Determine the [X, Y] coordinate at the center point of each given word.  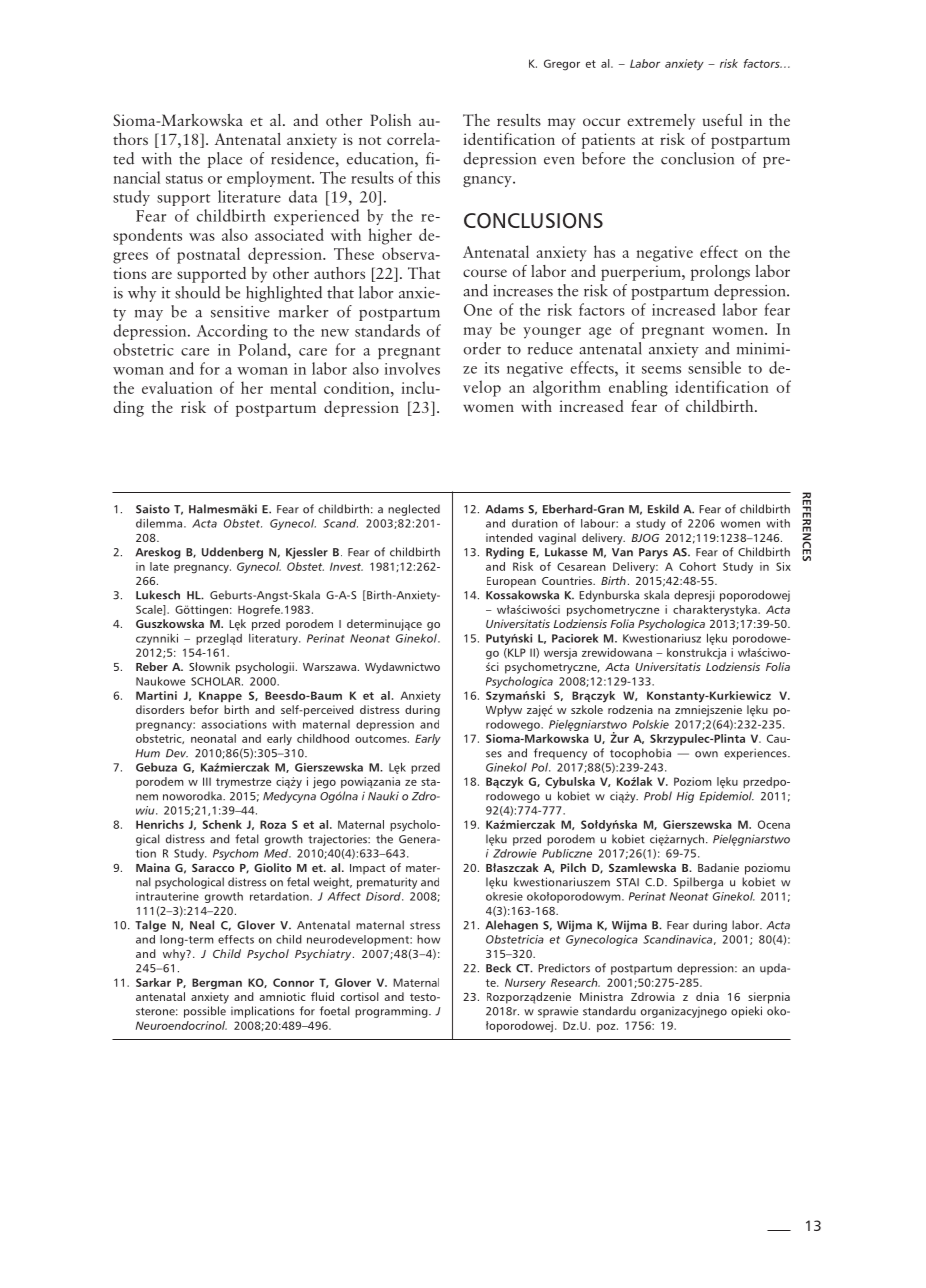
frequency [560, 754]
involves [412, 368]
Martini [156, 695]
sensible [714, 367]
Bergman [217, 984]
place [225, 160]
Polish [390, 120]
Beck [498, 968]
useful [722, 120]
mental [293, 387]
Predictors [564, 968]
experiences [756, 754]
